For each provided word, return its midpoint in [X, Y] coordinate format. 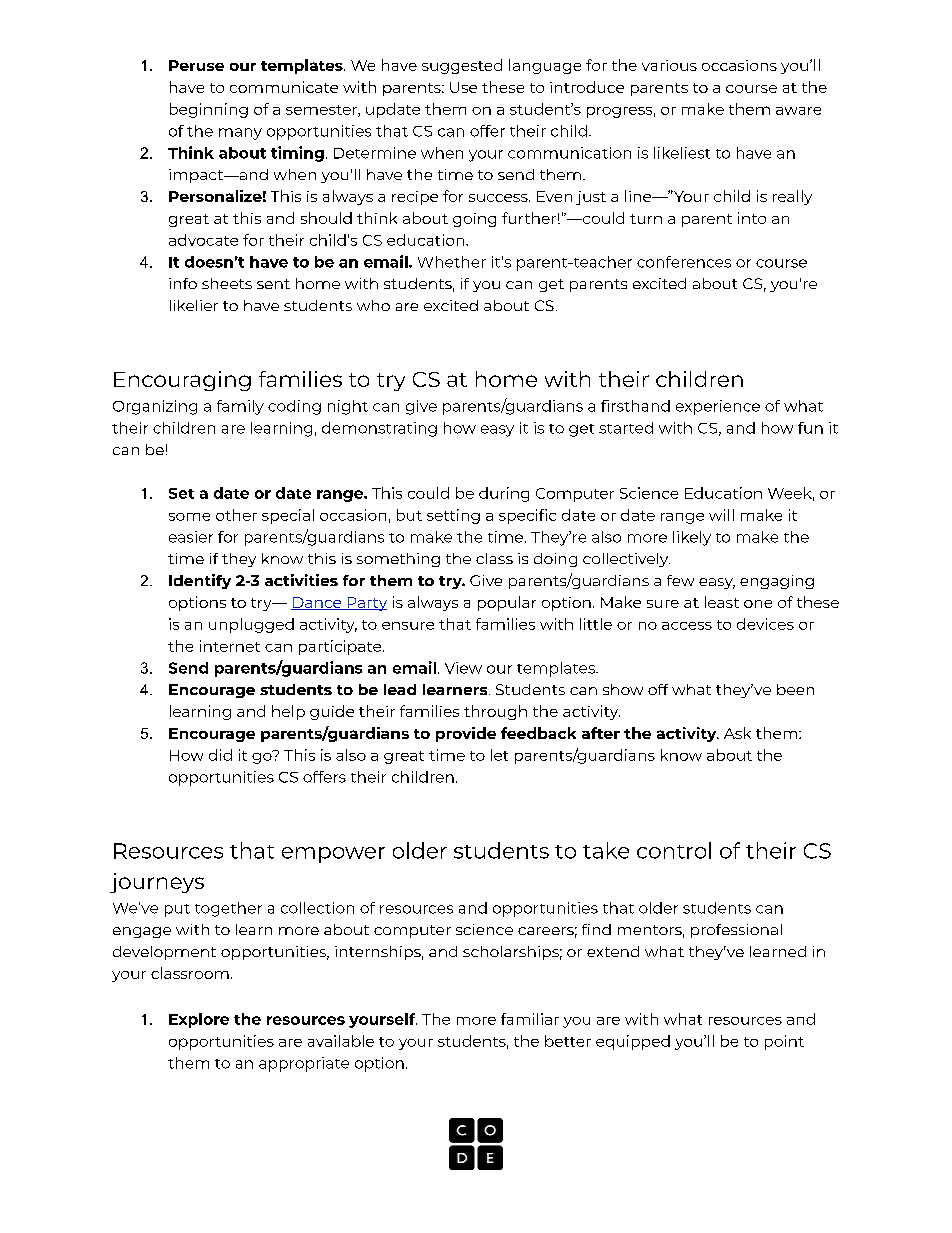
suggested [462, 66]
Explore [199, 1020]
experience [718, 407]
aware [798, 111]
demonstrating [379, 429]
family [240, 407]
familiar [530, 1019]
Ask [737, 733]
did [220, 755]
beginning [209, 110]
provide [466, 734]
